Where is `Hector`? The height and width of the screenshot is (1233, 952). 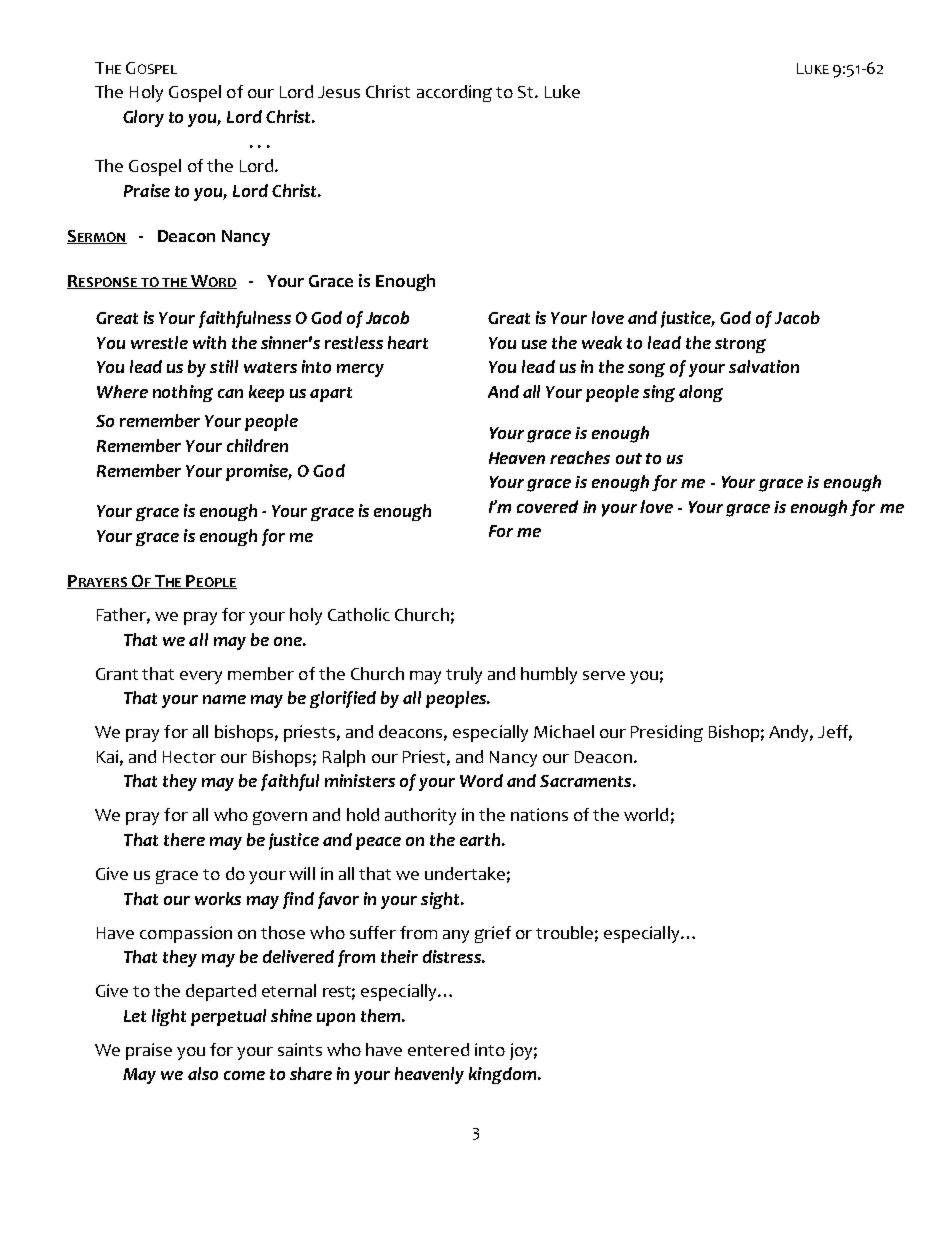 Hector is located at coordinates (189, 757).
